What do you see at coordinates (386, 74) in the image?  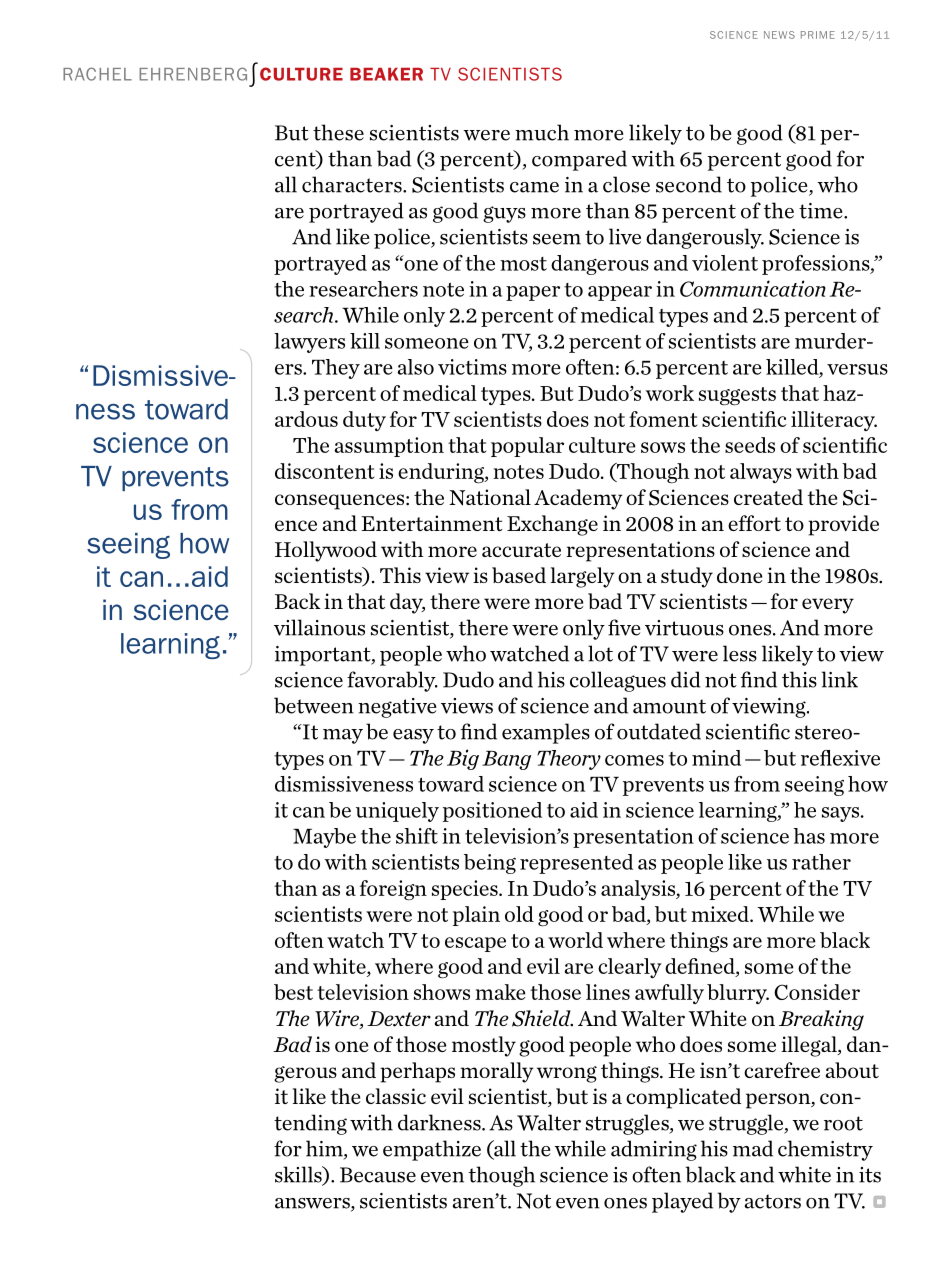 I see `beaker` at bounding box center [386, 74].
